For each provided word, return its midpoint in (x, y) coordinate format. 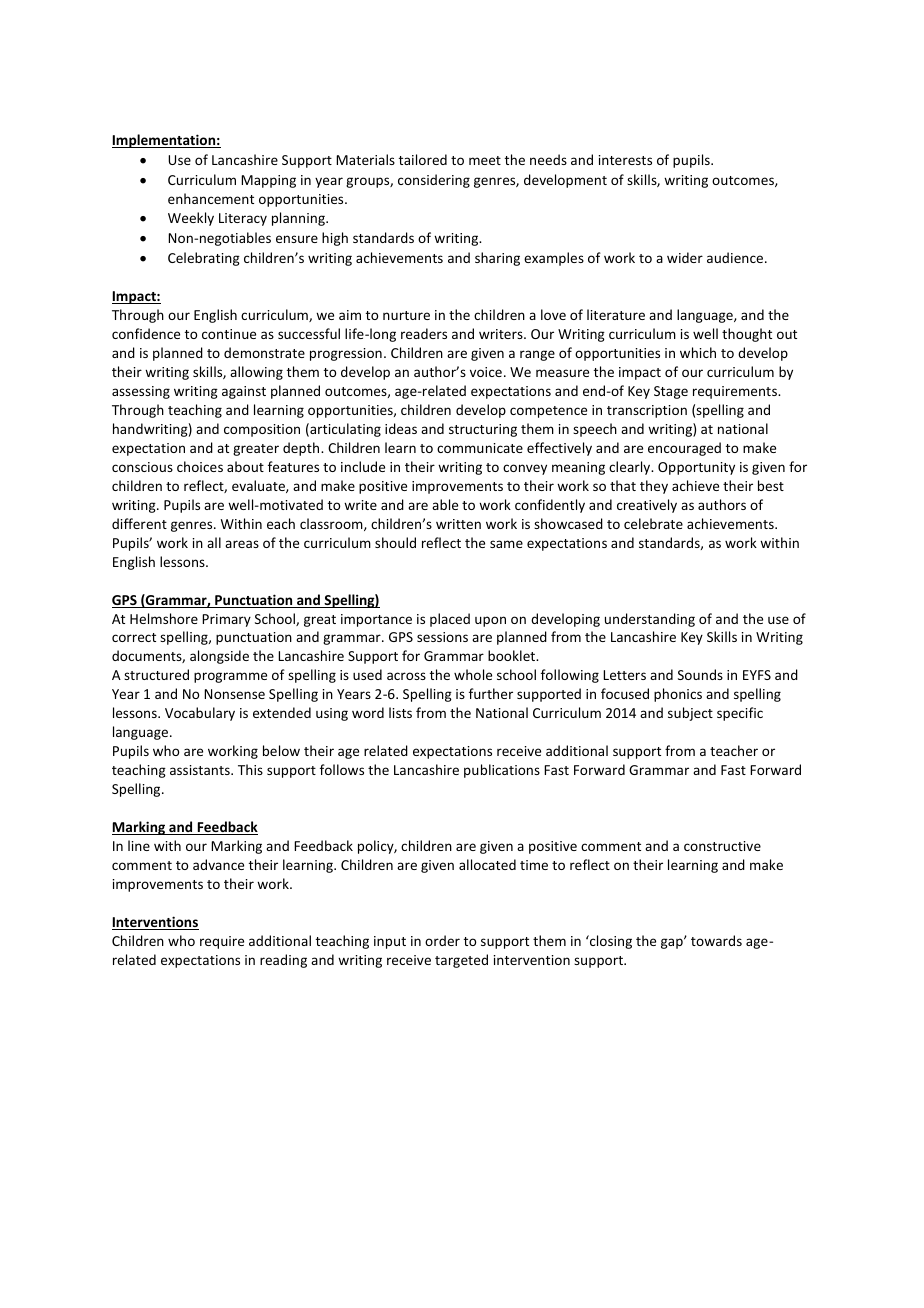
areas (242, 544)
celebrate (653, 523)
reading (283, 961)
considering (434, 181)
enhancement (211, 198)
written (458, 524)
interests (625, 160)
